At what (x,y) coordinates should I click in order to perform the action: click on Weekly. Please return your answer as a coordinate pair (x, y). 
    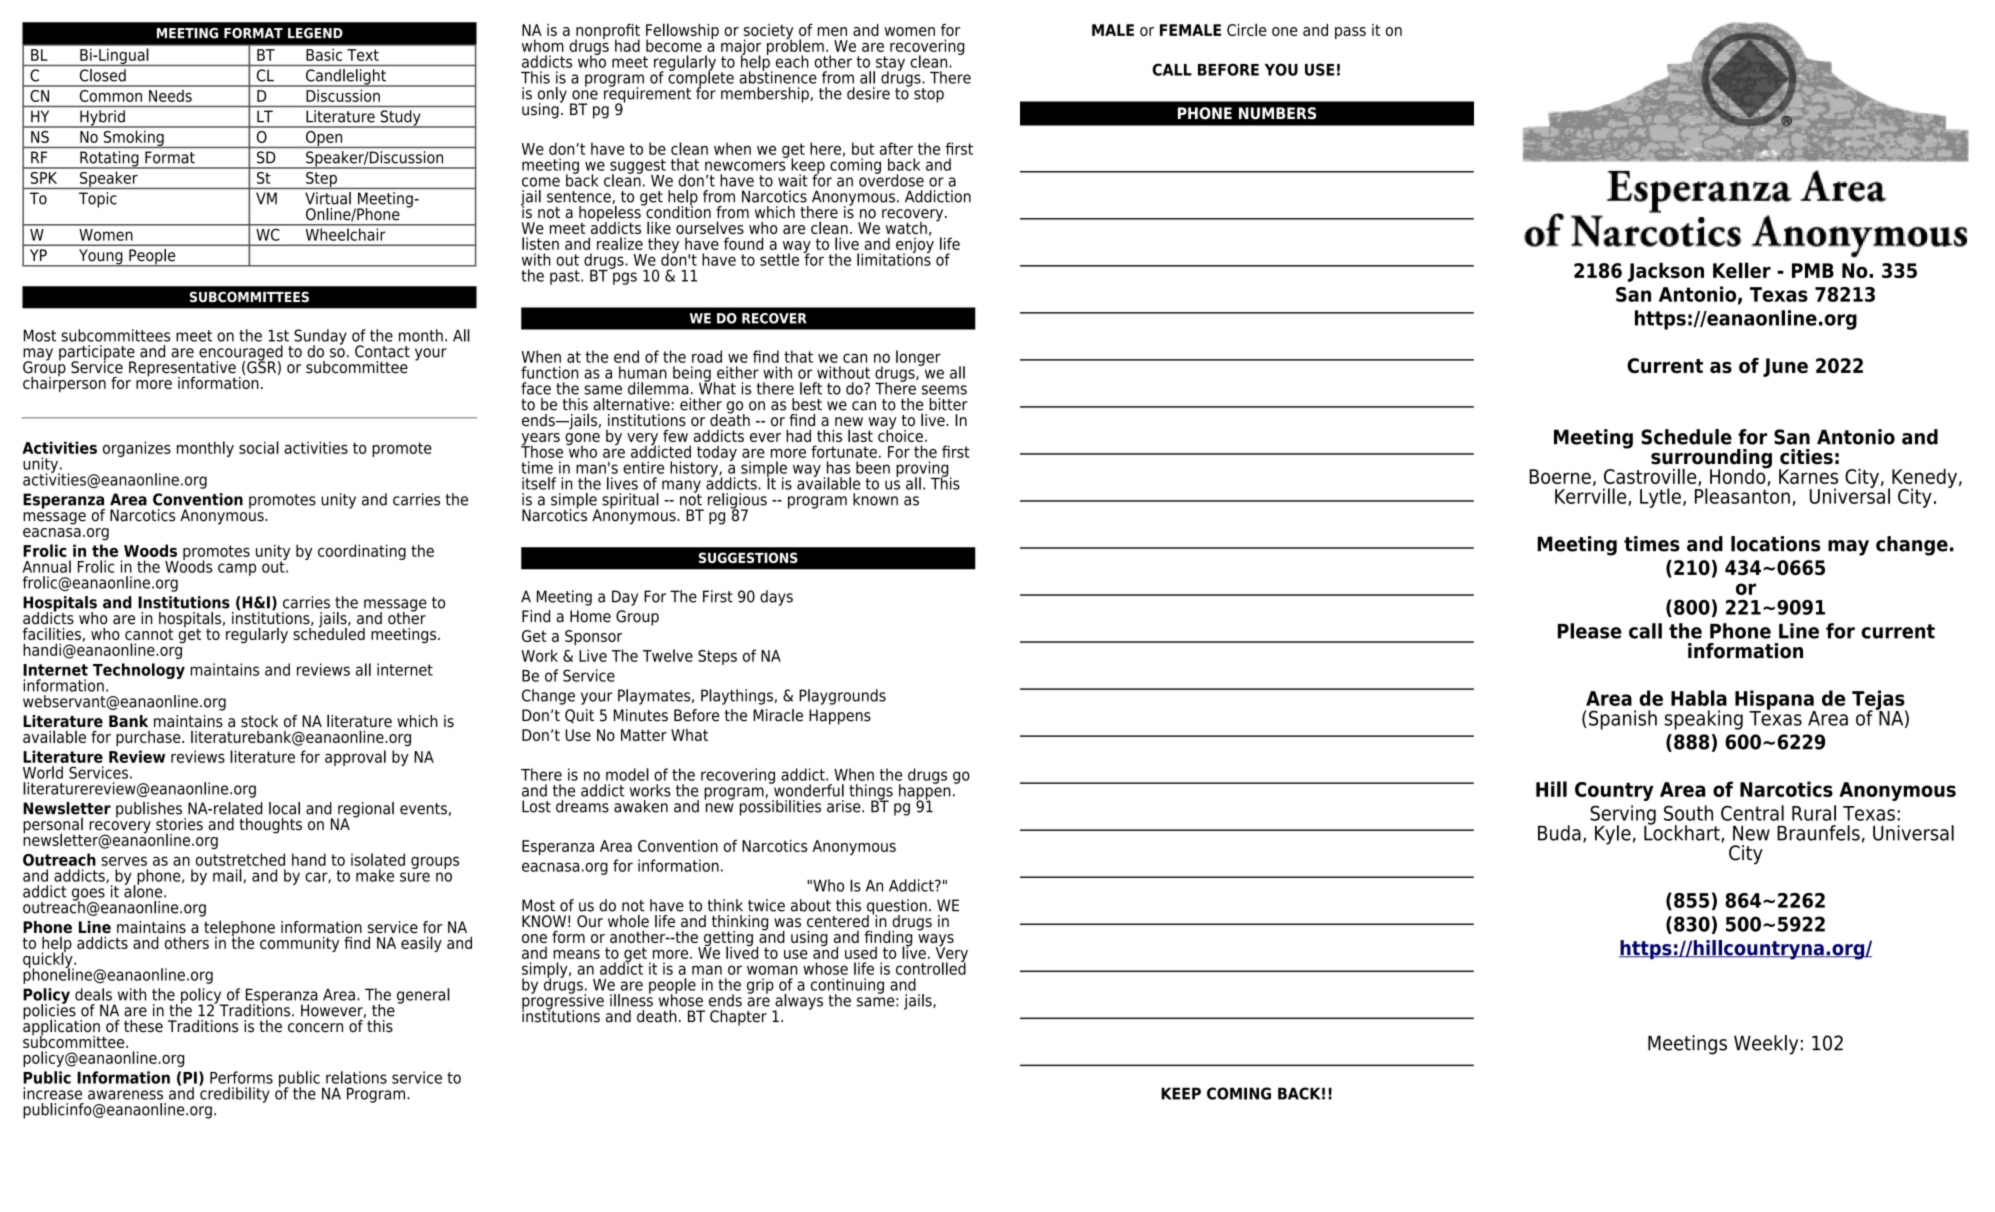
    Looking at the image, I should click on (1766, 1045).
